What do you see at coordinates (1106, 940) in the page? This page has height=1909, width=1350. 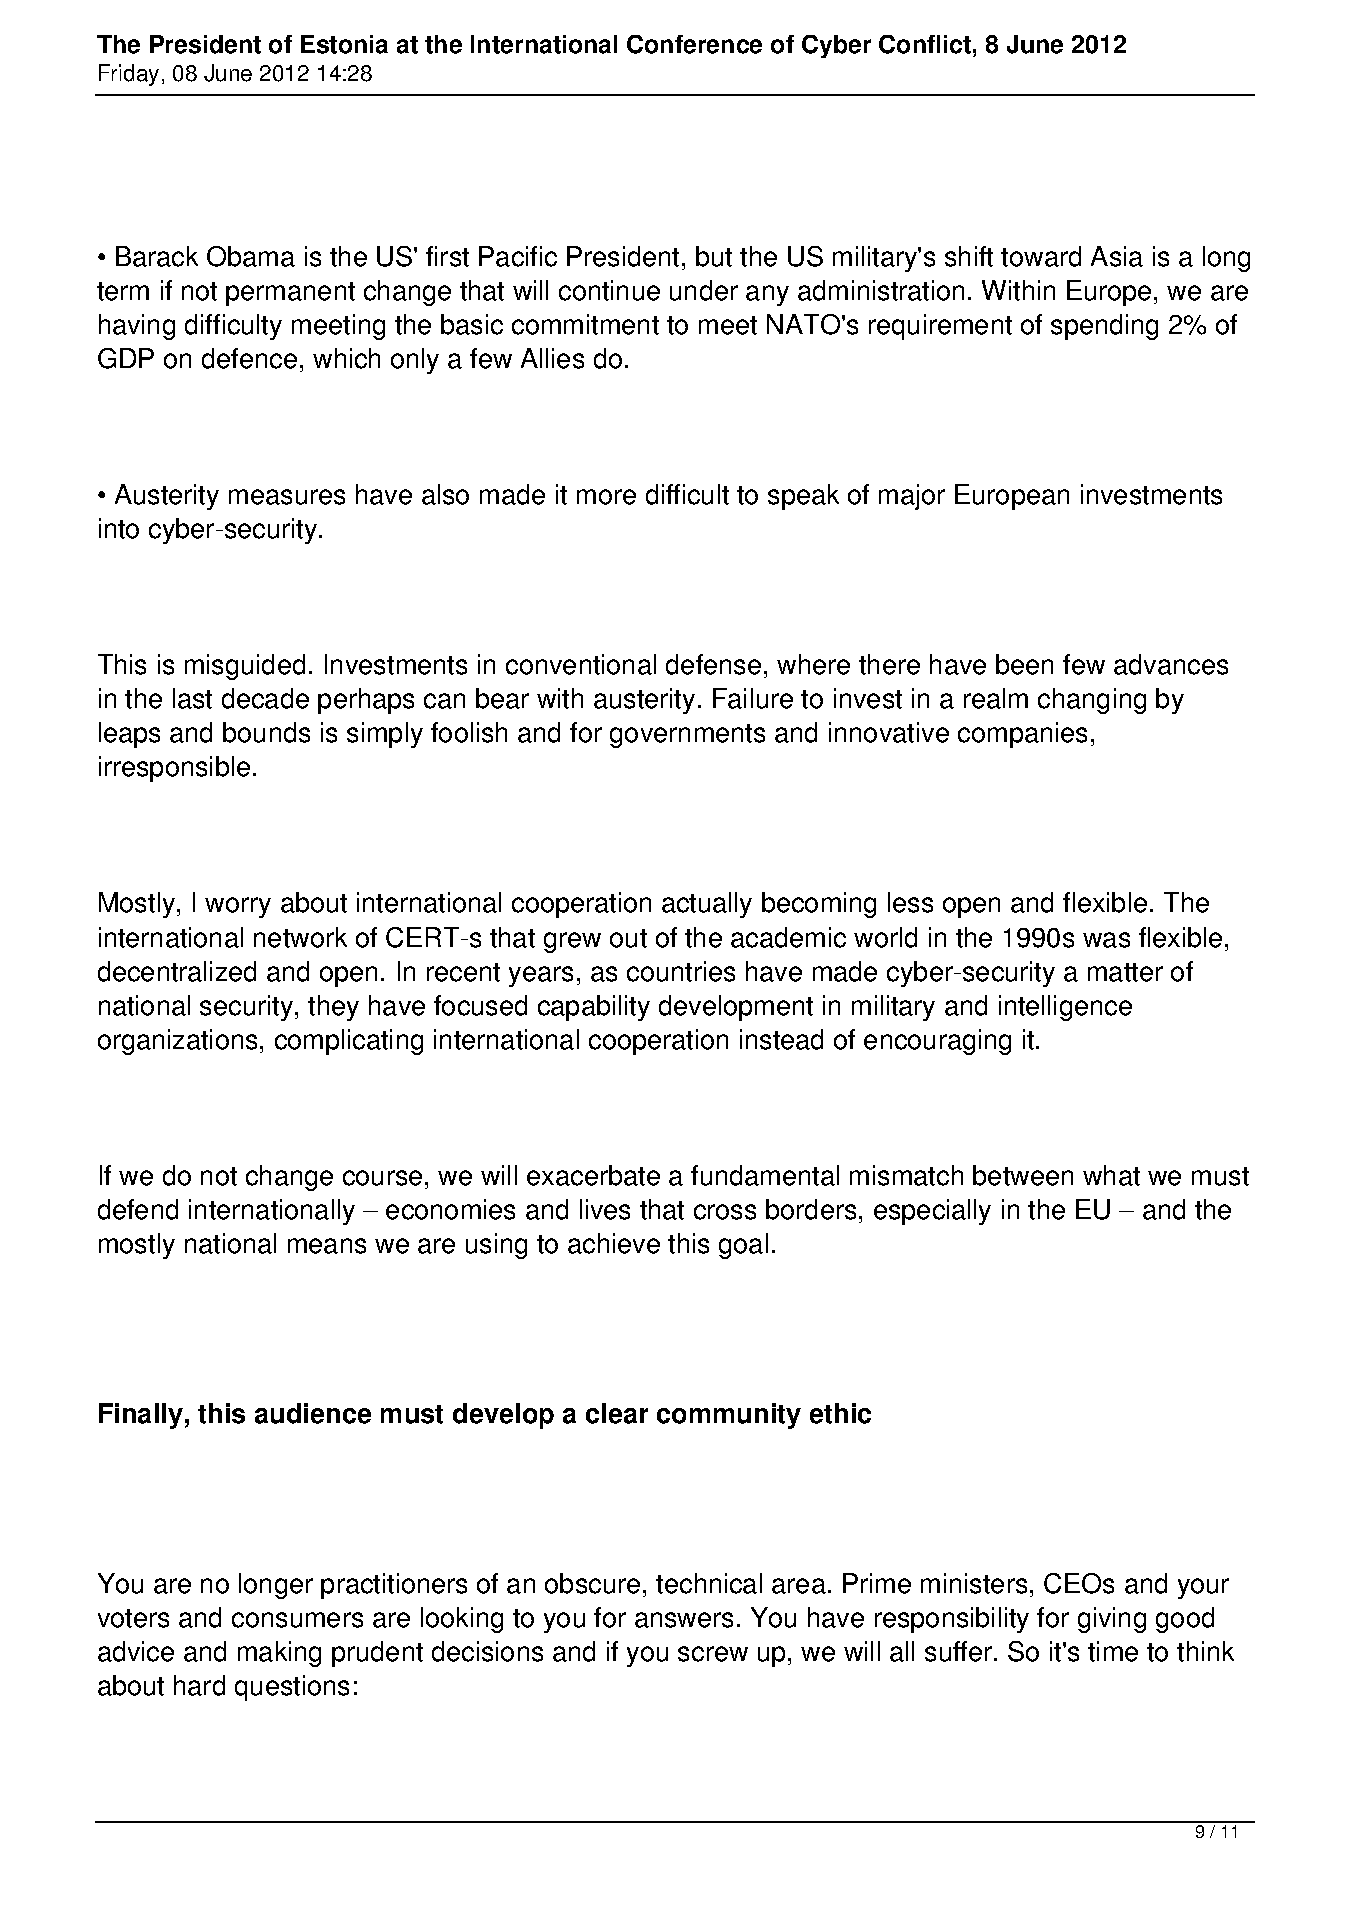 I see `was` at bounding box center [1106, 940].
